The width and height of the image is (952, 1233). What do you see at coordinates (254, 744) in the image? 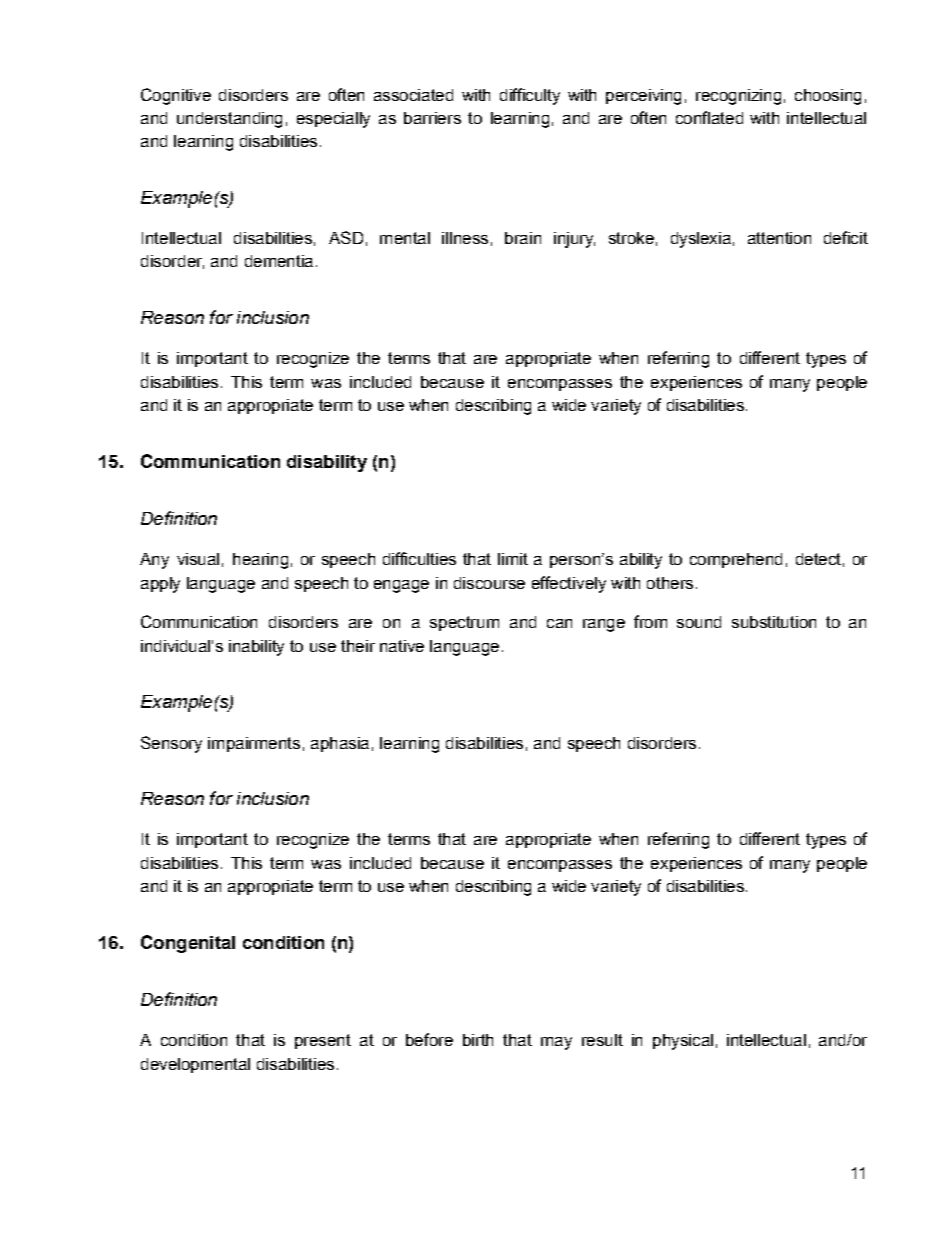
I see `impairments` at bounding box center [254, 744].
